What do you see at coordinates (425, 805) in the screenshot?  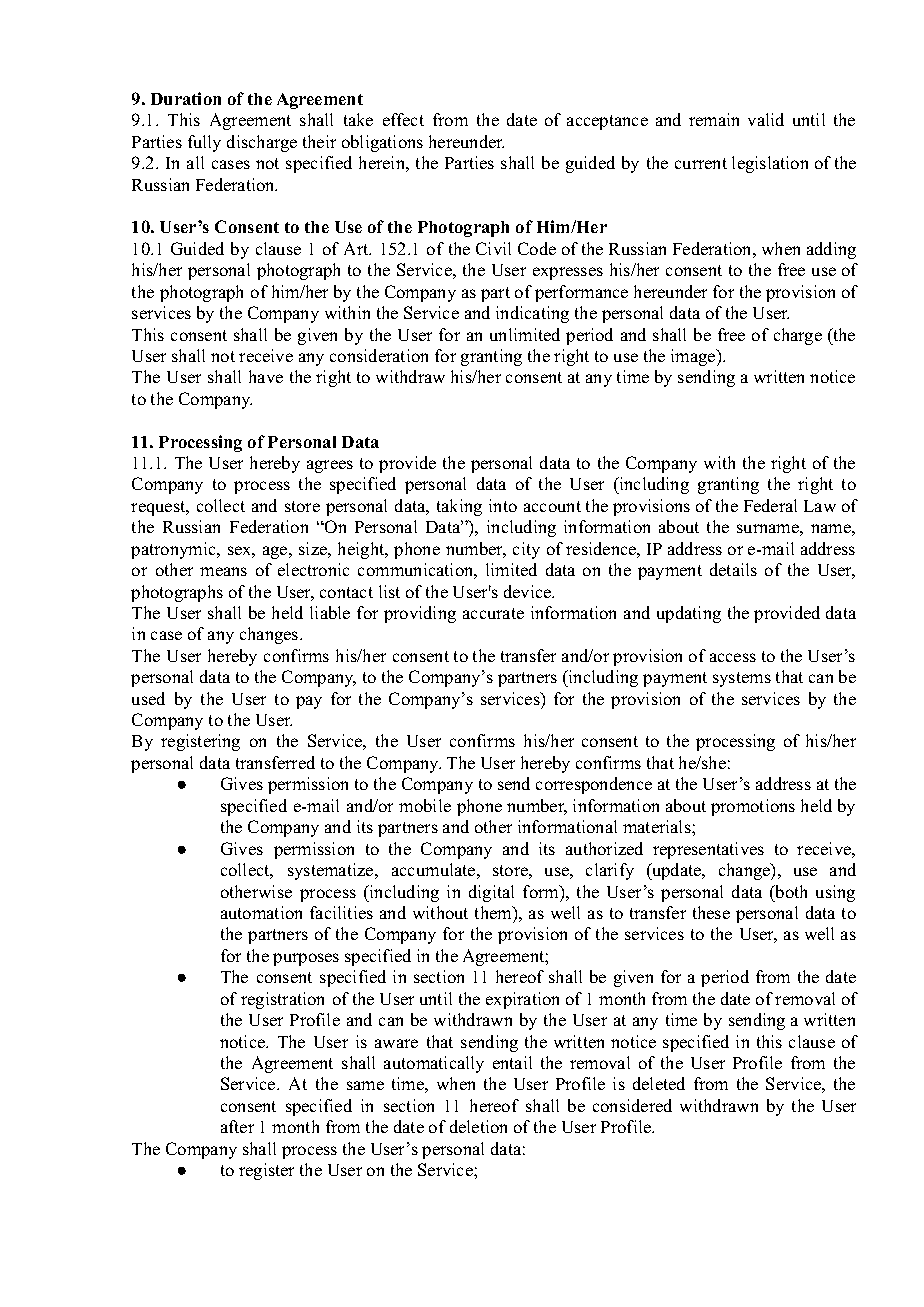 I see `mobile` at bounding box center [425, 805].
